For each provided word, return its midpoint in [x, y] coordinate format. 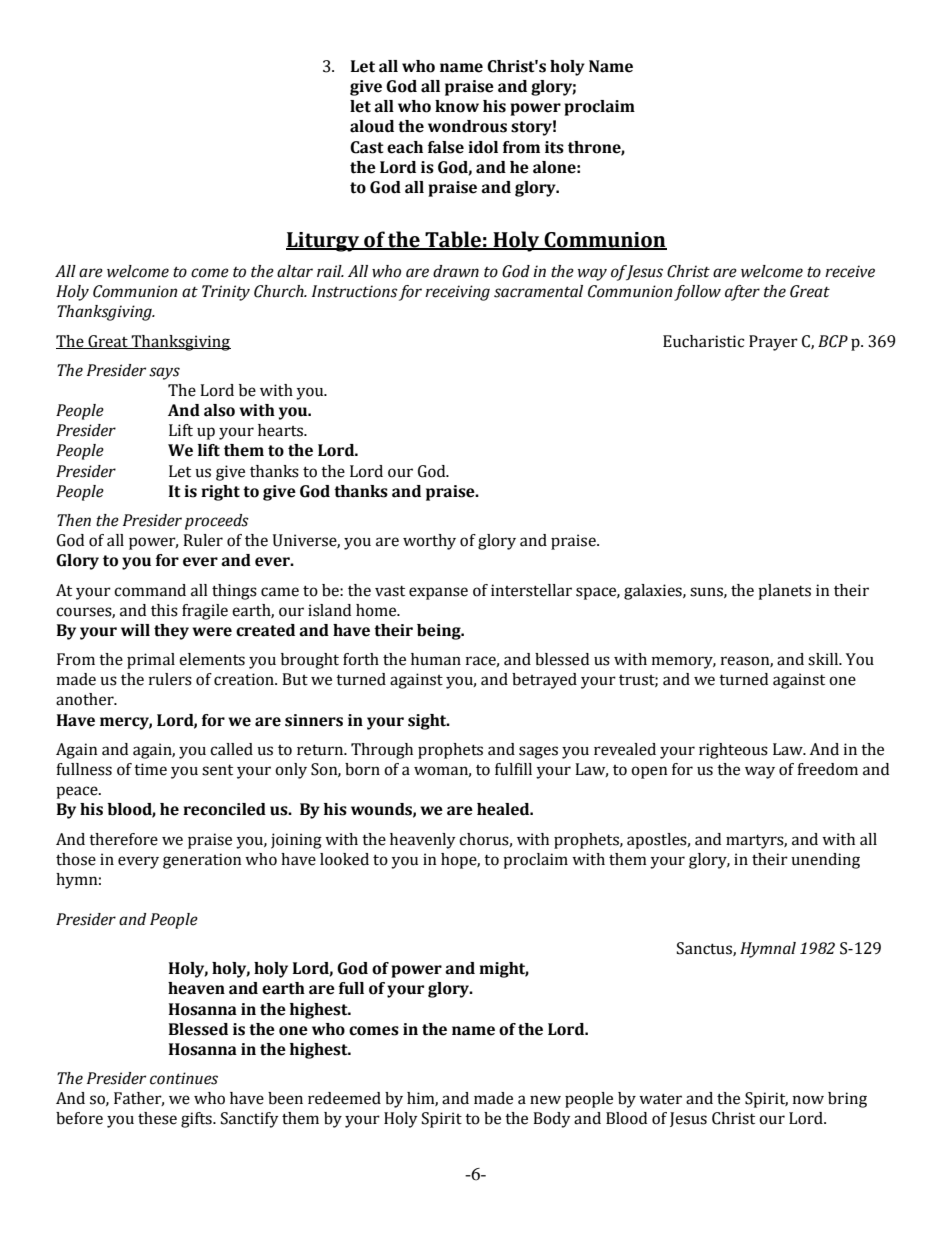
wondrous [467, 126]
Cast [367, 147]
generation [202, 861]
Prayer [773, 343]
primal [151, 661]
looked [344, 859]
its [554, 147]
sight [428, 722]
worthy [429, 542]
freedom [827, 769]
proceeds [217, 522]
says [164, 373]
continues [184, 1078]
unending [825, 861]
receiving [457, 293]
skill [824, 659]
